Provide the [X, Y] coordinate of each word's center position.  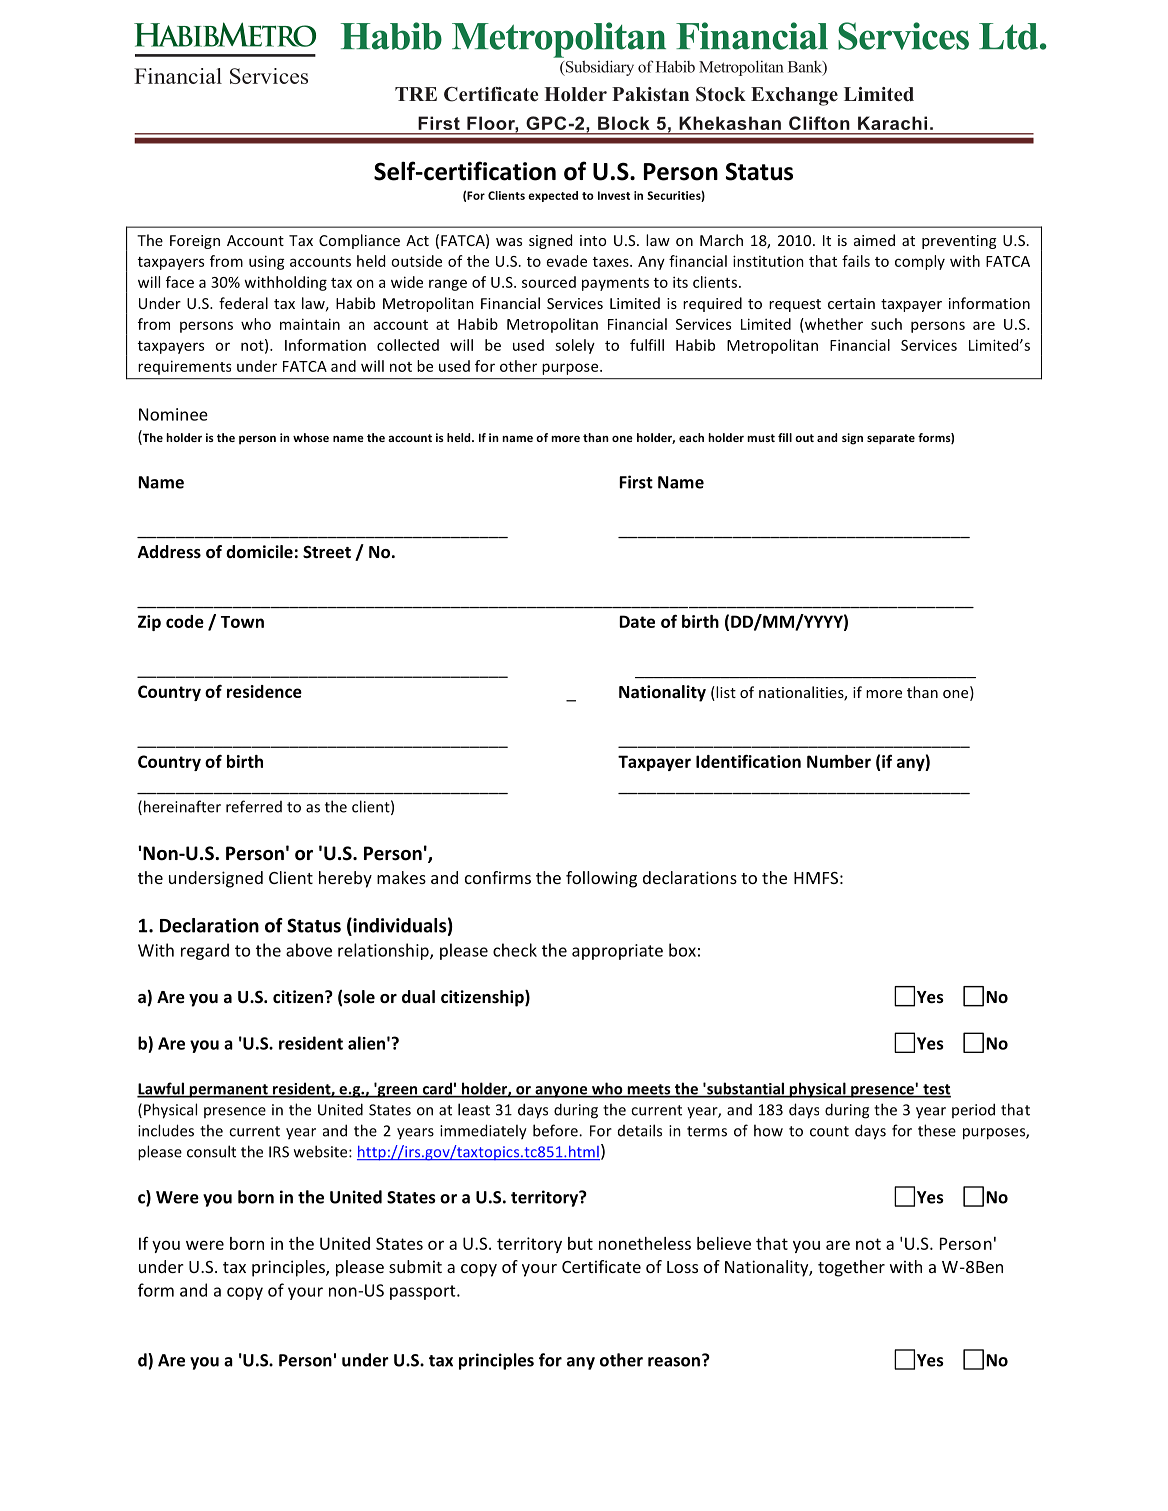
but [580, 1243]
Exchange [794, 96]
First [636, 482]
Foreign [195, 242]
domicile [259, 552]
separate [891, 439]
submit [415, 1266]
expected [553, 196]
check [515, 950]
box [682, 950]
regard [205, 951]
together [851, 1268]
